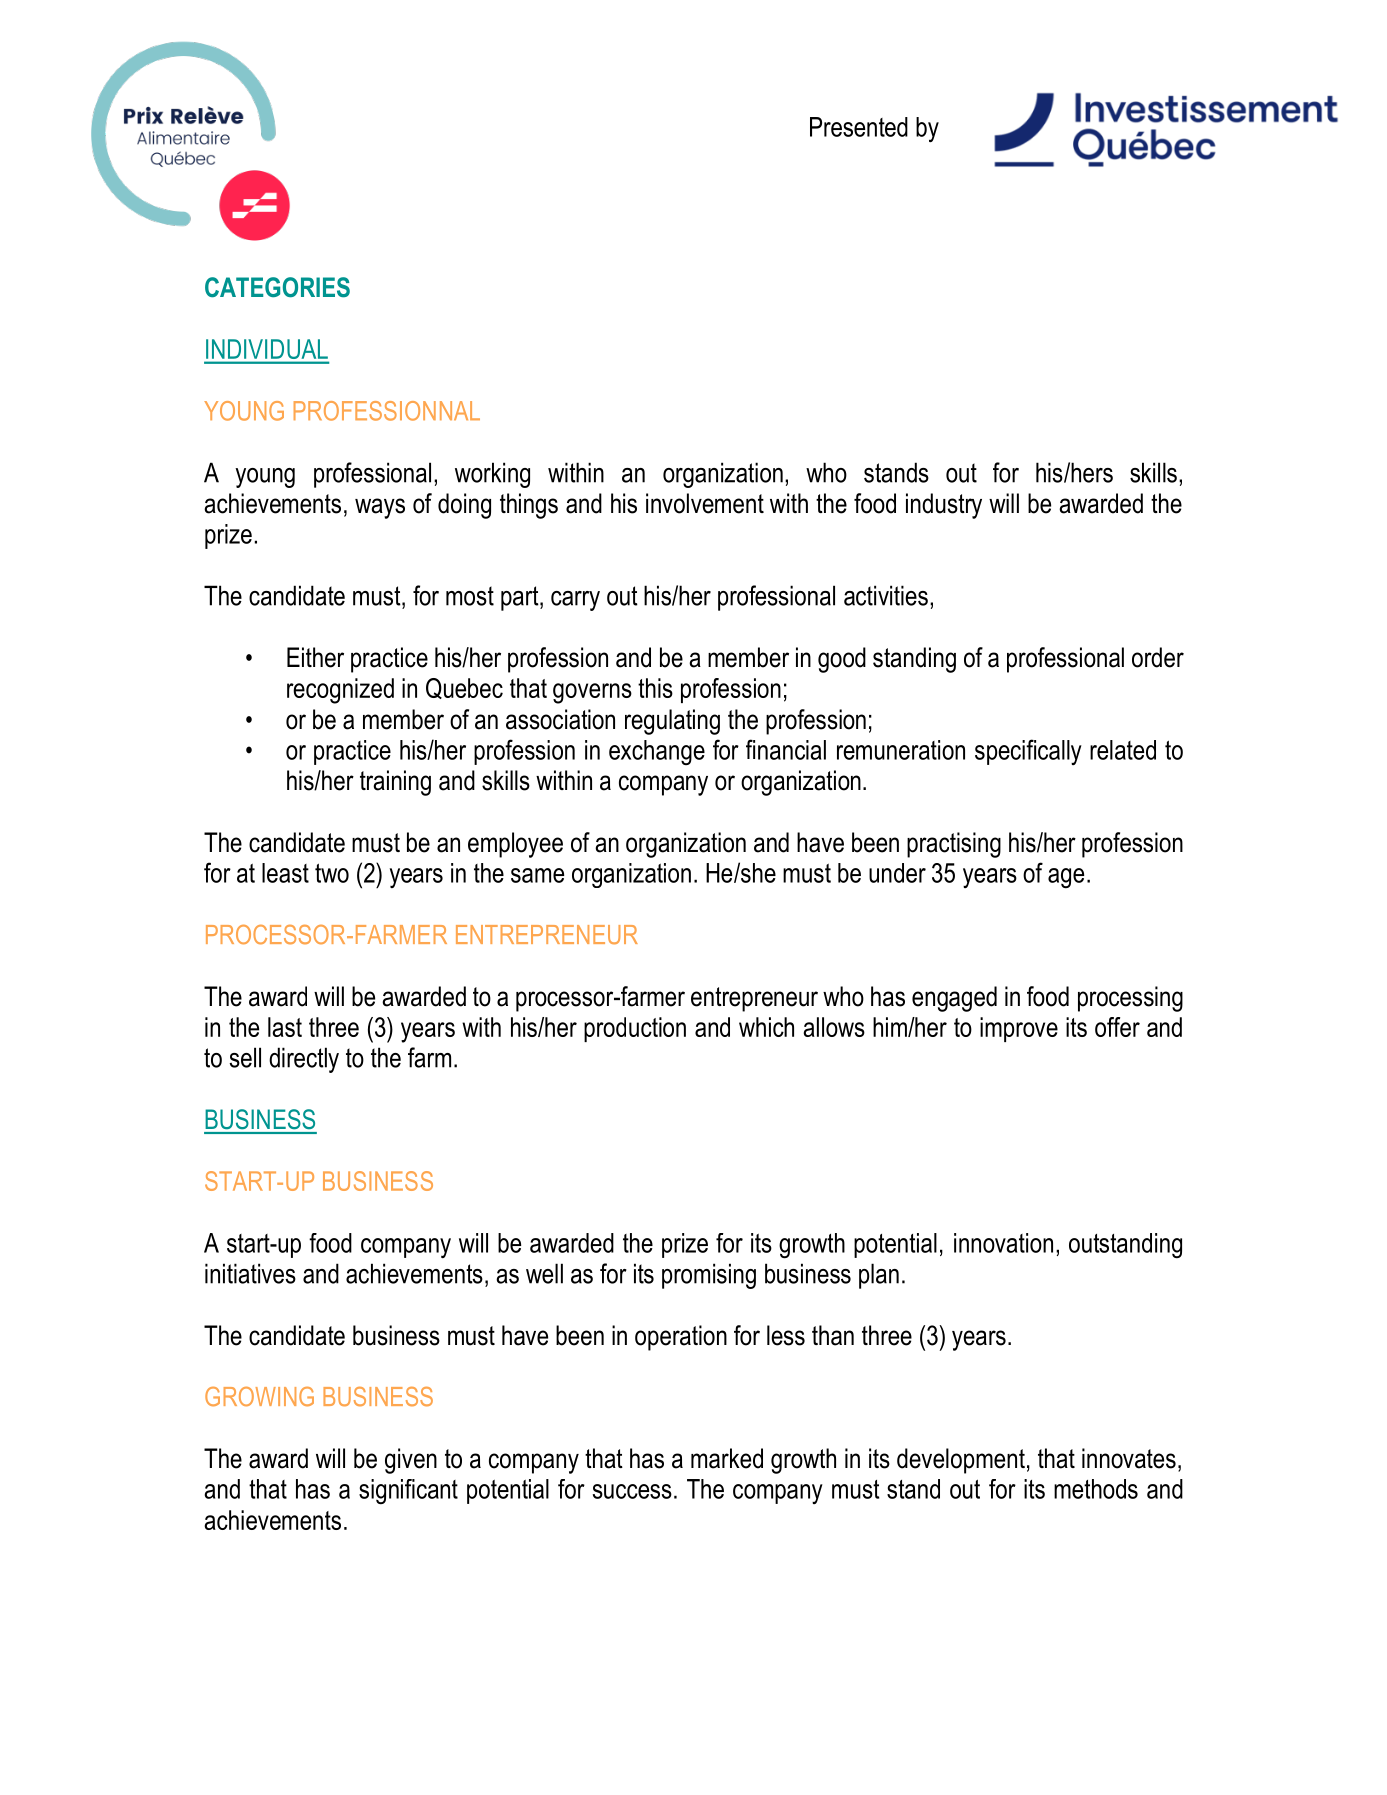  What do you see at coordinates (1158, 657) in the page?
I see `order` at bounding box center [1158, 657].
